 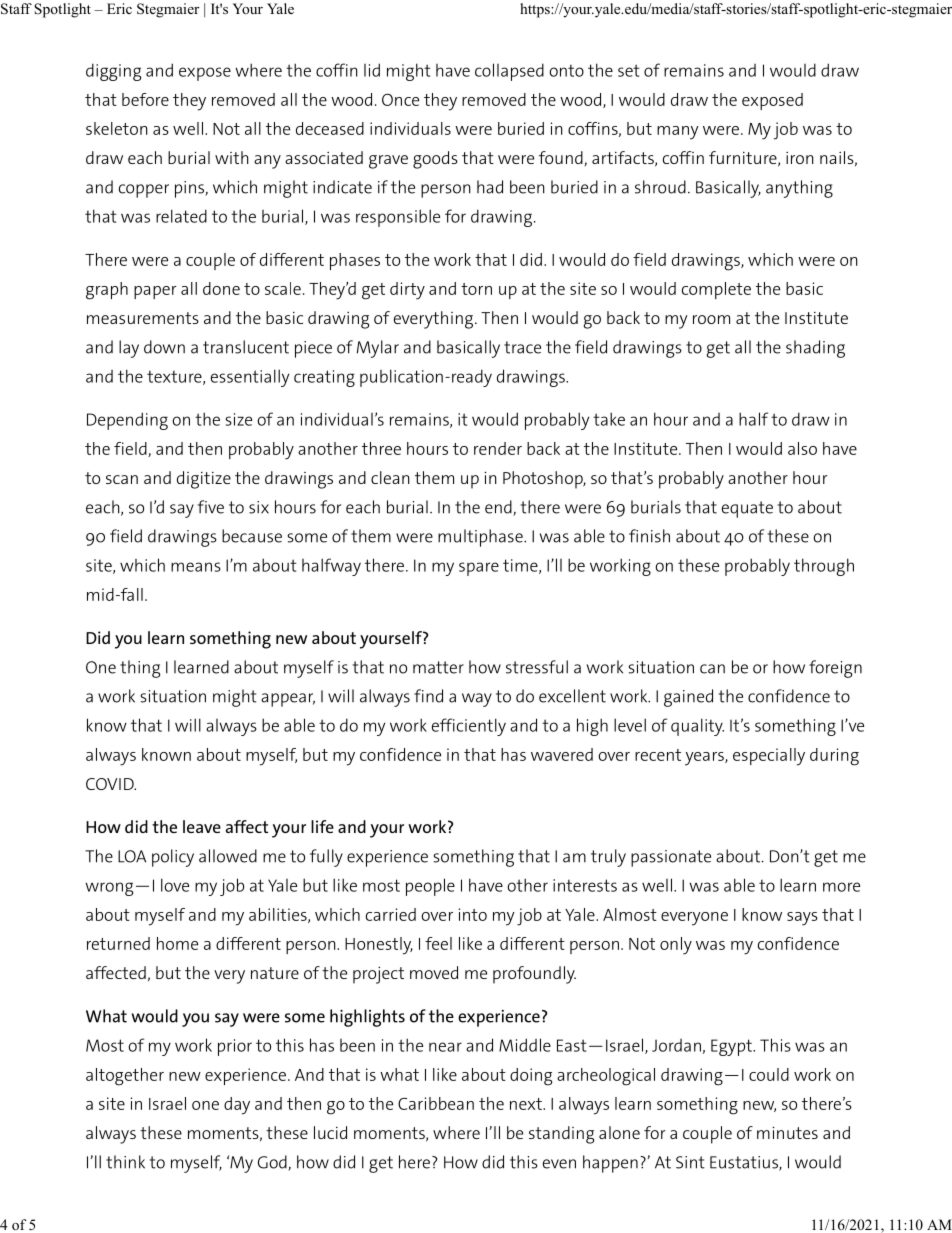 What do you see at coordinates (479, 569) in the screenshot?
I see `spare` at bounding box center [479, 569].
